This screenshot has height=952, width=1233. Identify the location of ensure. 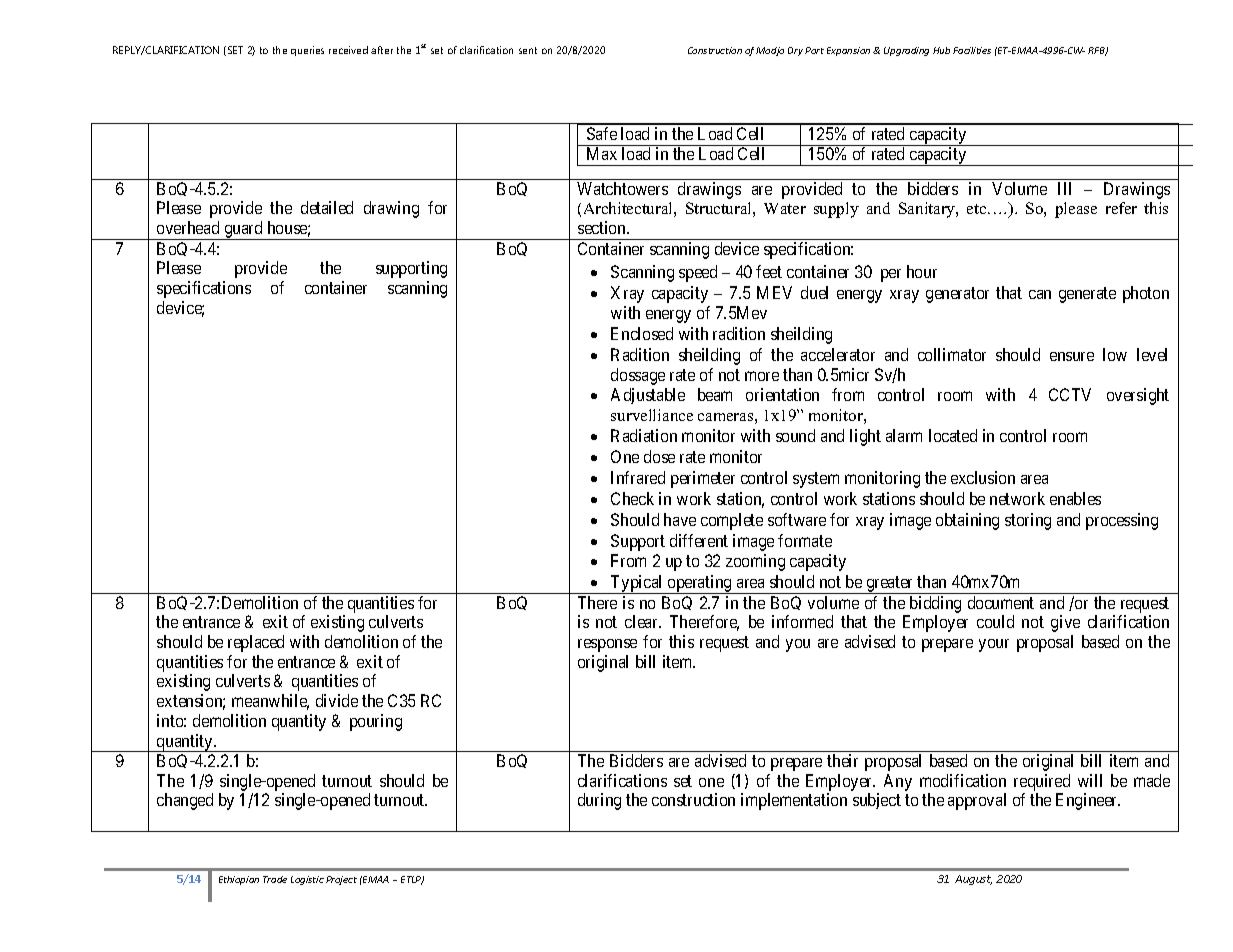
(1072, 356).
